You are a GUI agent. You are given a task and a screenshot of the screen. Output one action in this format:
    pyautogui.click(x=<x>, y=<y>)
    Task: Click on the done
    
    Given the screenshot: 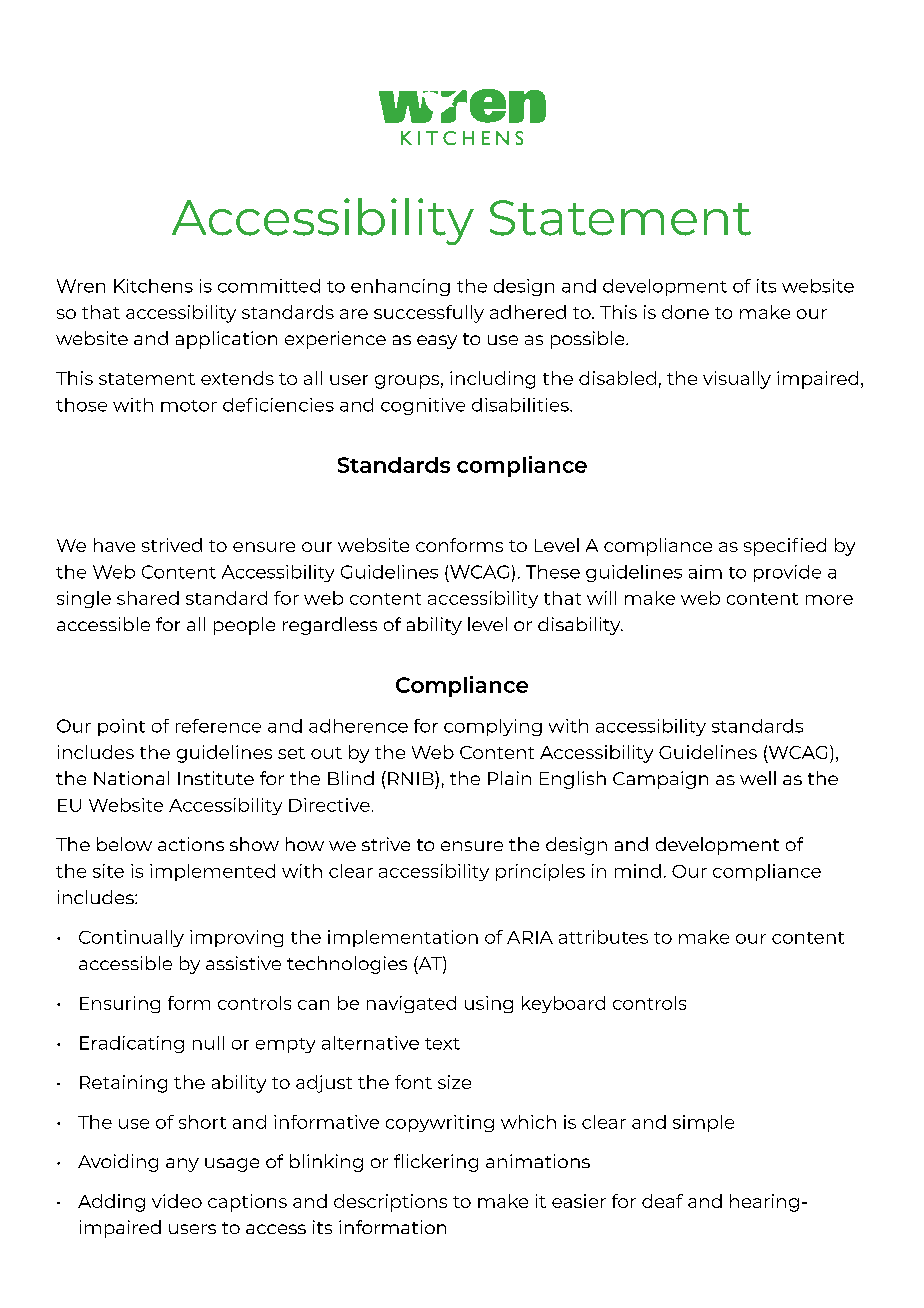 What is the action you would take?
    pyautogui.click(x=685, y=312)
